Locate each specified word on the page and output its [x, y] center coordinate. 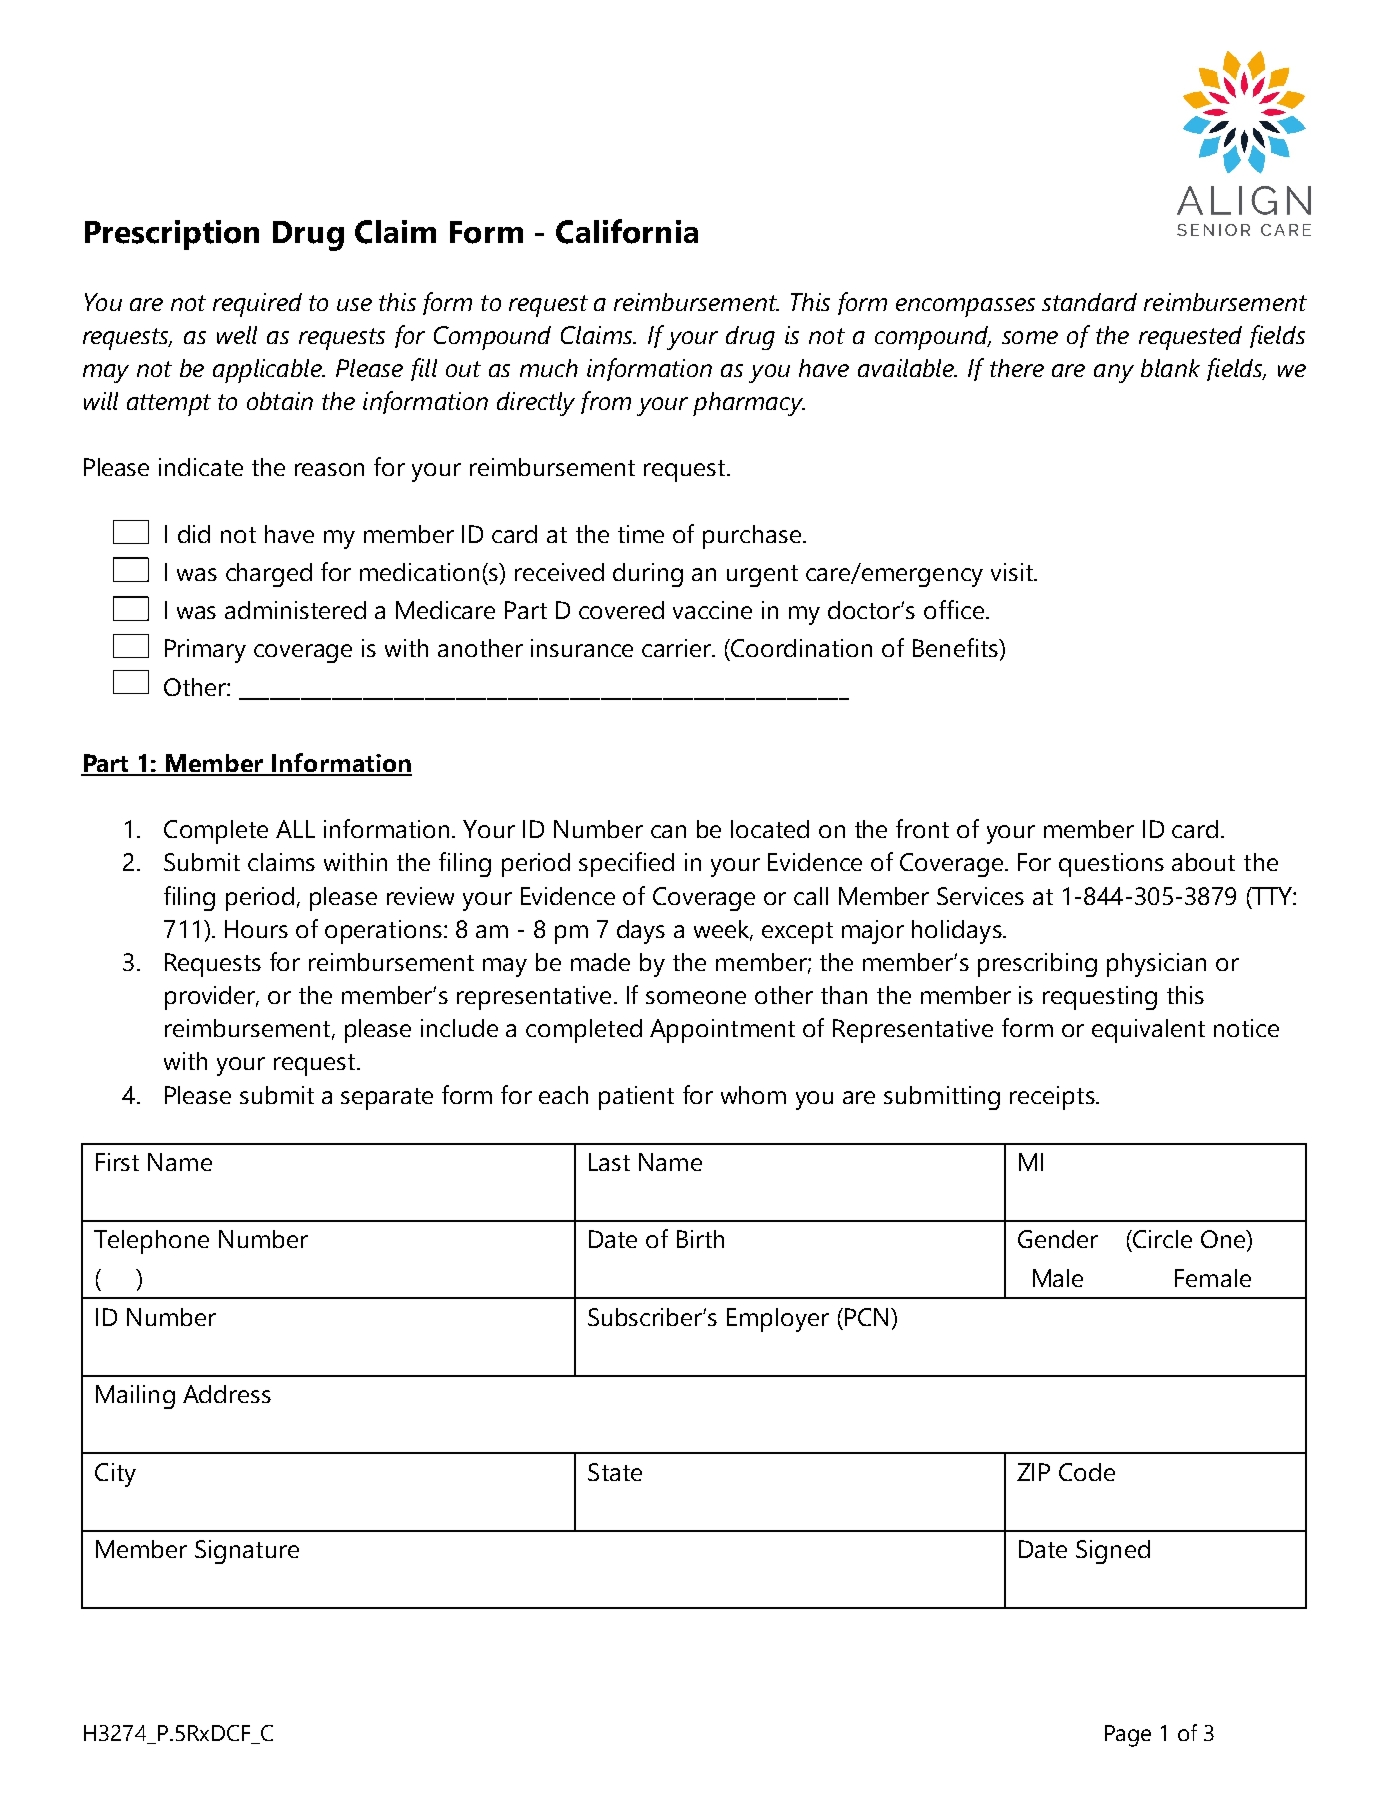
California [627, 231]
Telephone [151, 1242]
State [615, 1472]
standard [1089, 302]
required [257, 305]
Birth [700, 1239]
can [668, 831]
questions [1111, 865]
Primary [205, 651]
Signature [247, 1552]
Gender [1058, 1239]
